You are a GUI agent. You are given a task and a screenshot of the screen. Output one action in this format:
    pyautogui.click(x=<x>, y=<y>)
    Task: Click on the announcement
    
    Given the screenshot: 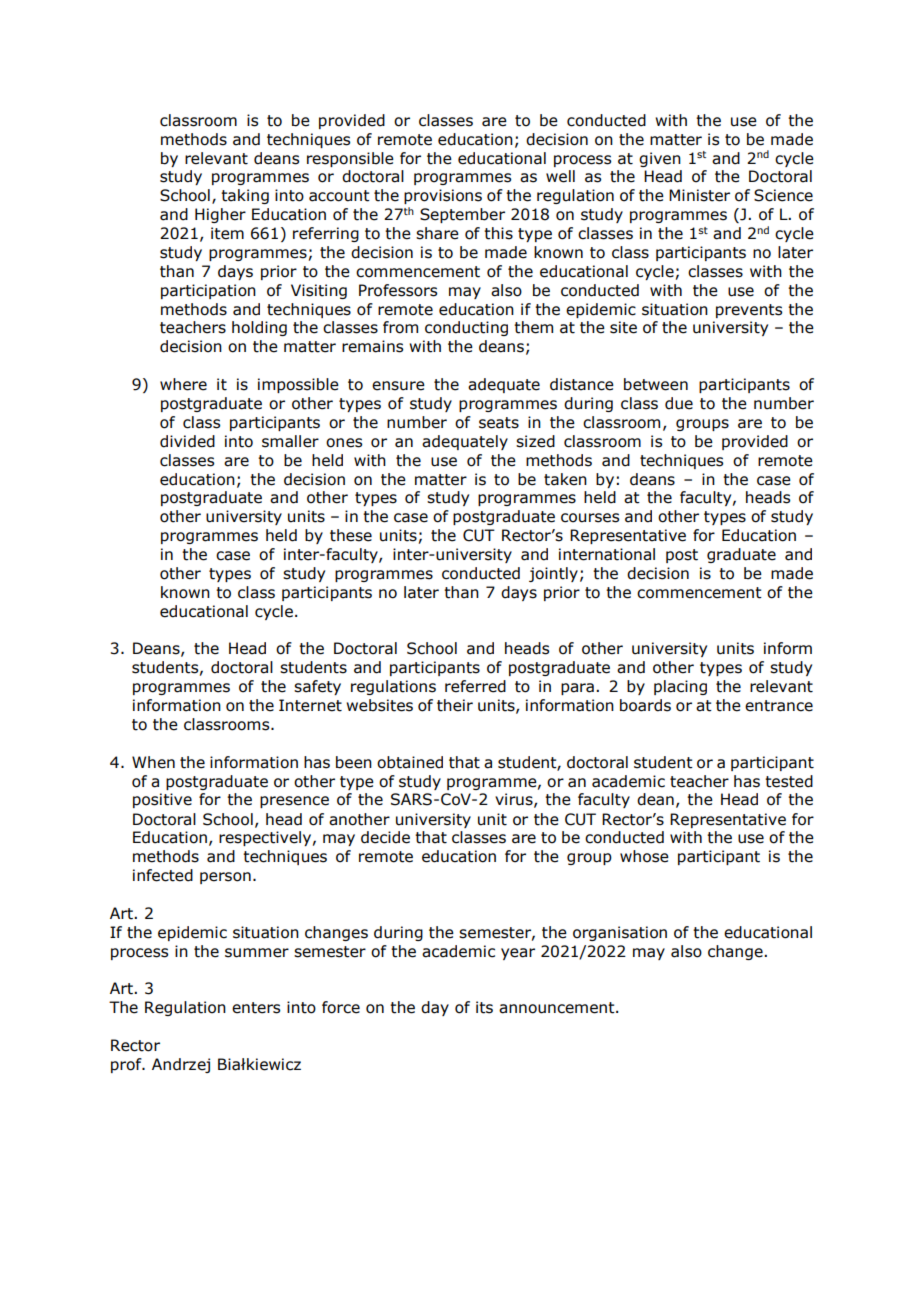 What is the action you would take?
    pyautogui.click(x=558, y=1008)
